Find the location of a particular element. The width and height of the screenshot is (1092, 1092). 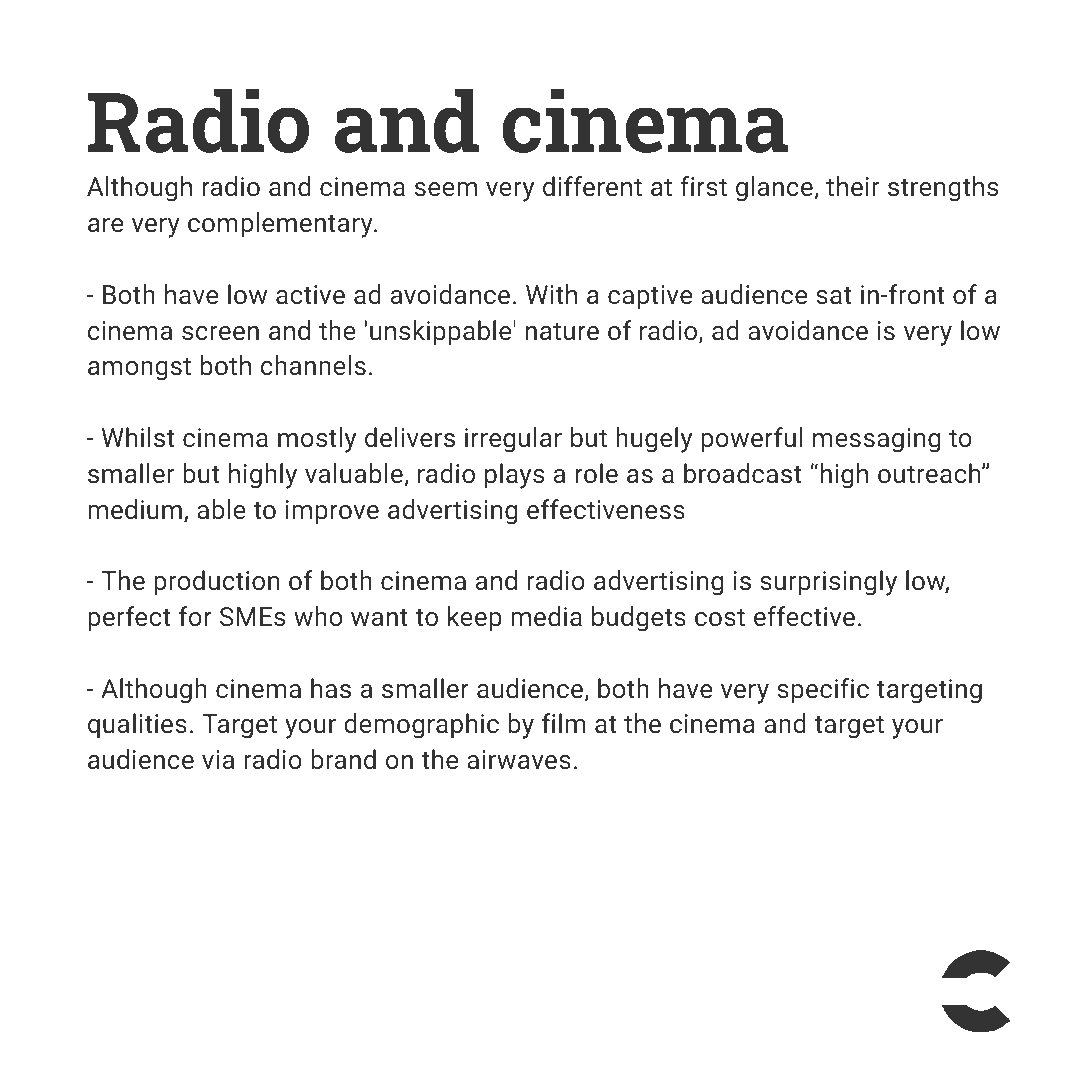

Whilst is located at coordinates (138, 437).
